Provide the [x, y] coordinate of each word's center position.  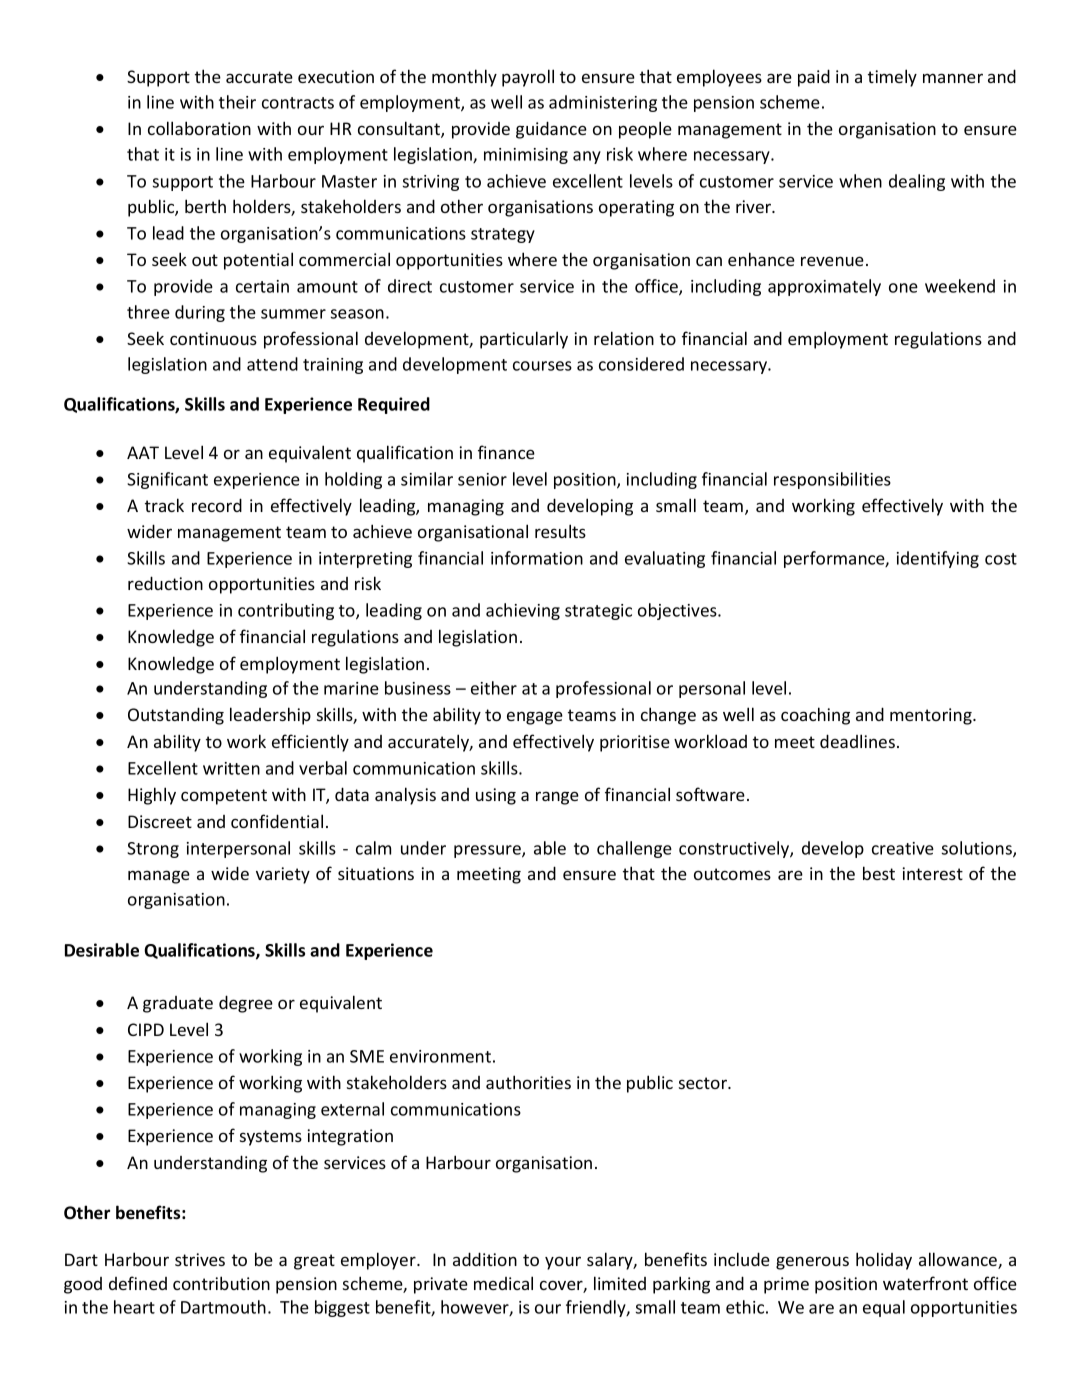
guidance [551, 130]
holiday [884, 1261]
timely [892, 78]
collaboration [199, 128]
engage [535, 718]
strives [200, 1259]
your [563, 1263]
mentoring [932, 716]
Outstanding [176, 716]
